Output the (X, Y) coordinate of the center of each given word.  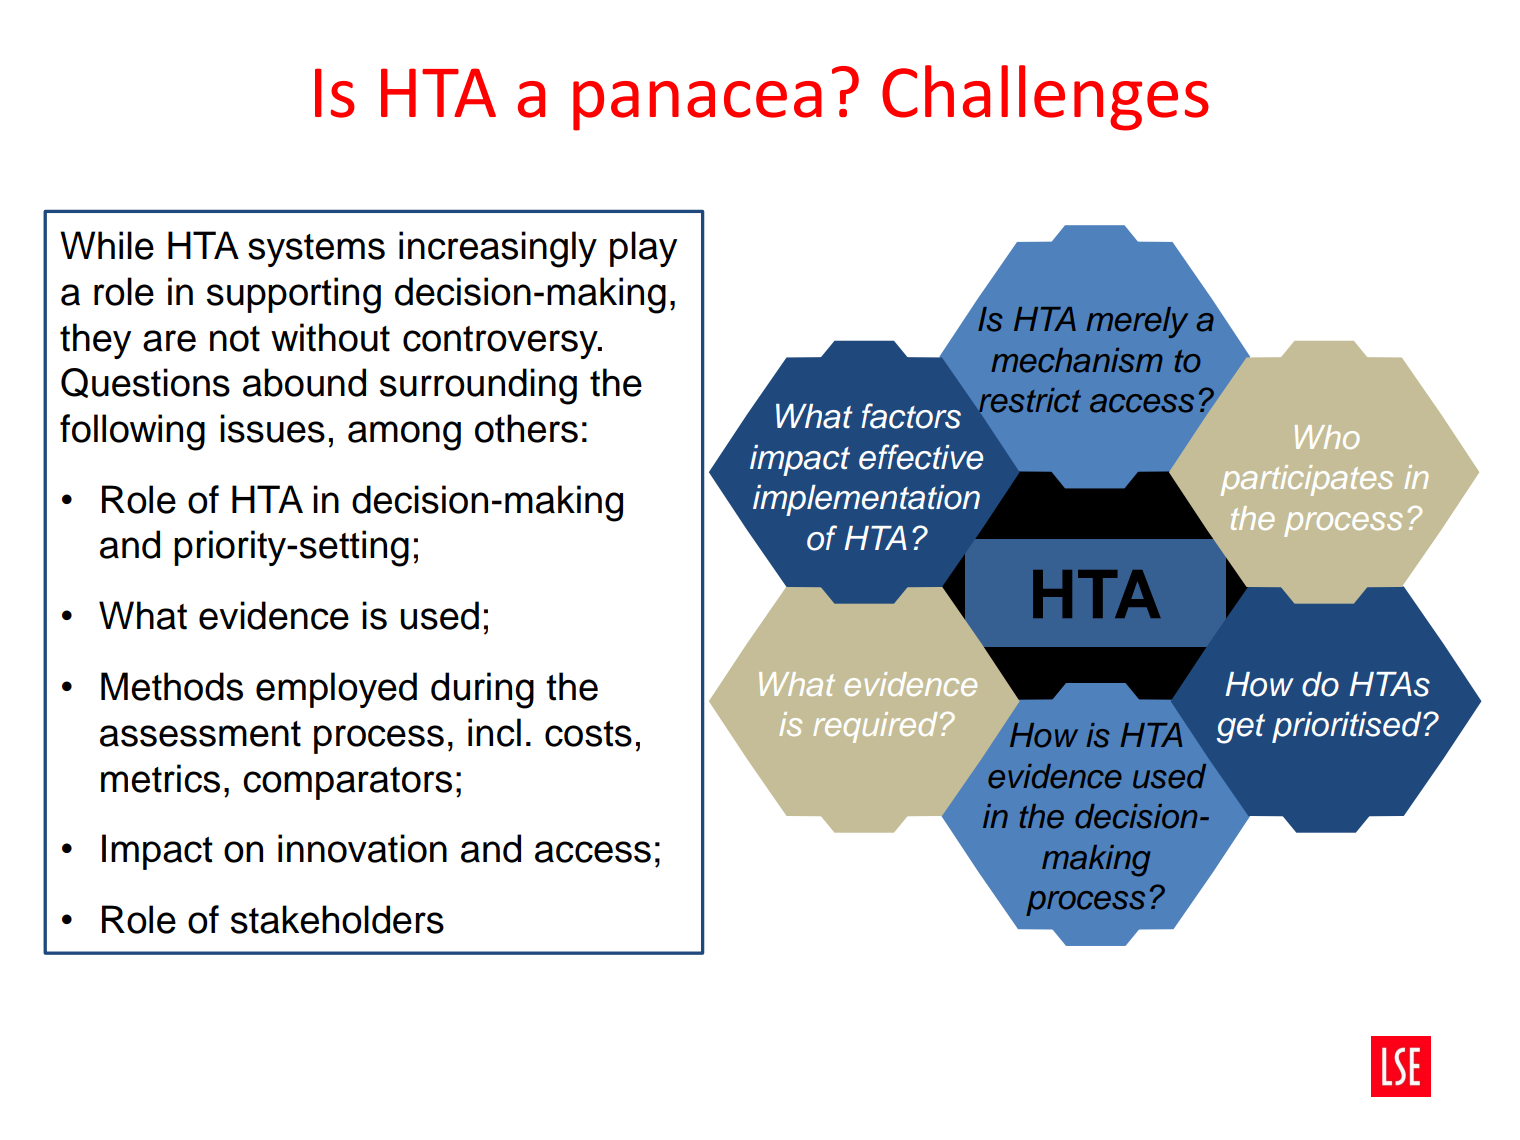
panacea (697, 106)
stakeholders (337, 919)
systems (316, 250)
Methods (172, 686)
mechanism (1076, 360)
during (482, 690)
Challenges (1045, 98)
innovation (362, 848)
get (1241, 729)
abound (304, 382)
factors (911, 416)
